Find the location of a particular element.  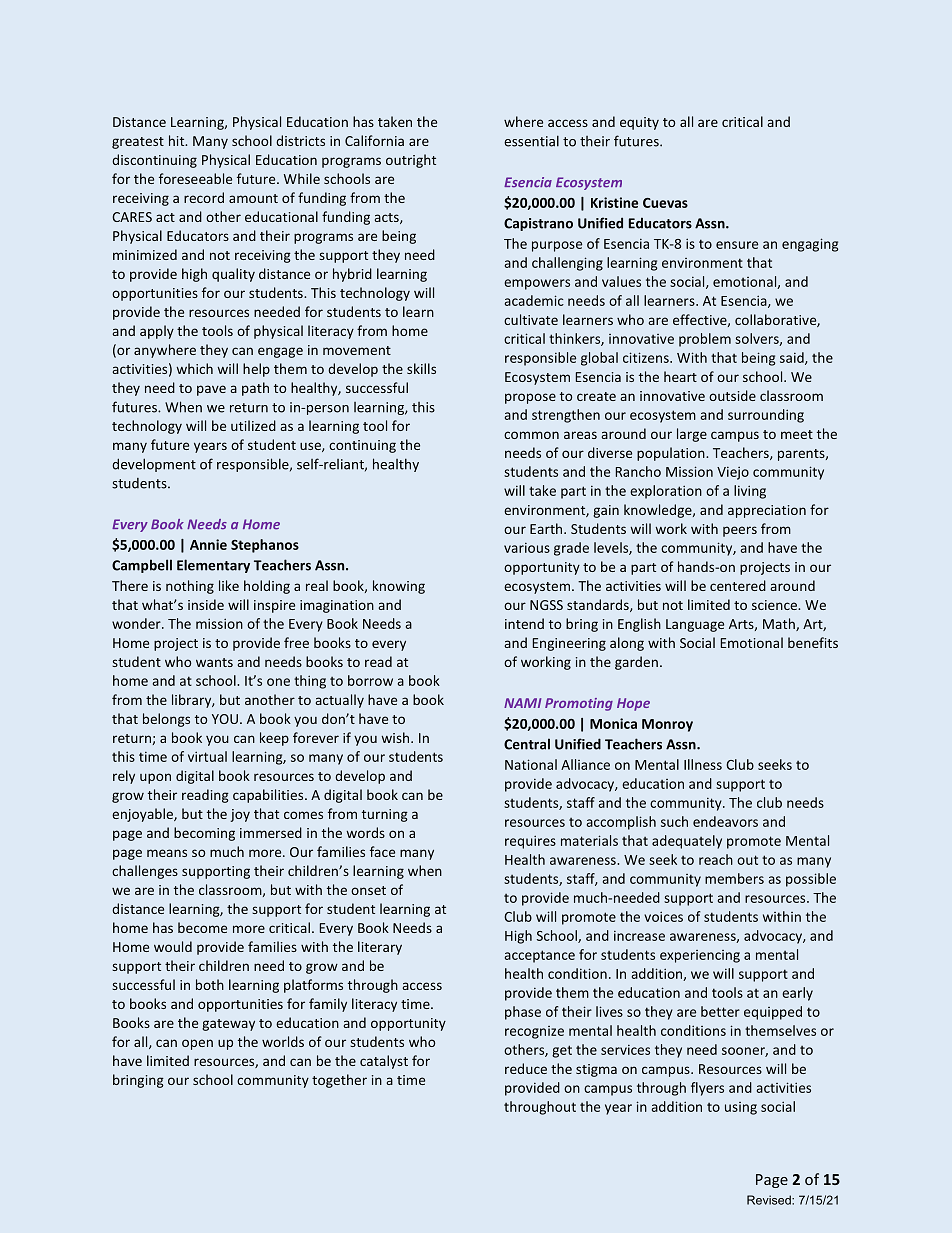

becoming is located at coordinates (204, 834).
